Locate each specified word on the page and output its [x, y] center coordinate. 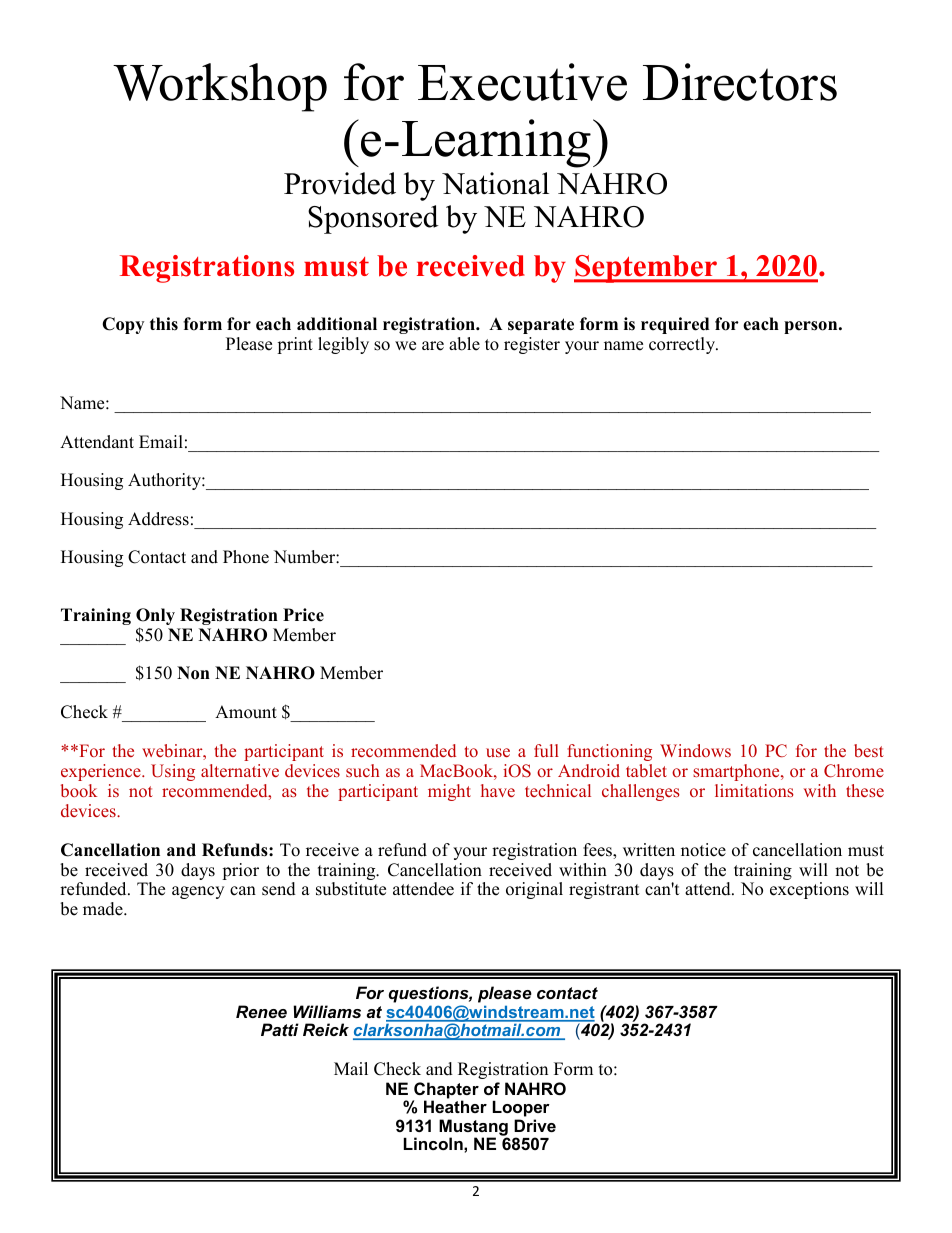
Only [155, 618]
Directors [740, 82]
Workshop [220, 87]
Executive [522, 82]
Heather [455, 1106]
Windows [695, 750]
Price [303, 615]
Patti [280, 1029]
